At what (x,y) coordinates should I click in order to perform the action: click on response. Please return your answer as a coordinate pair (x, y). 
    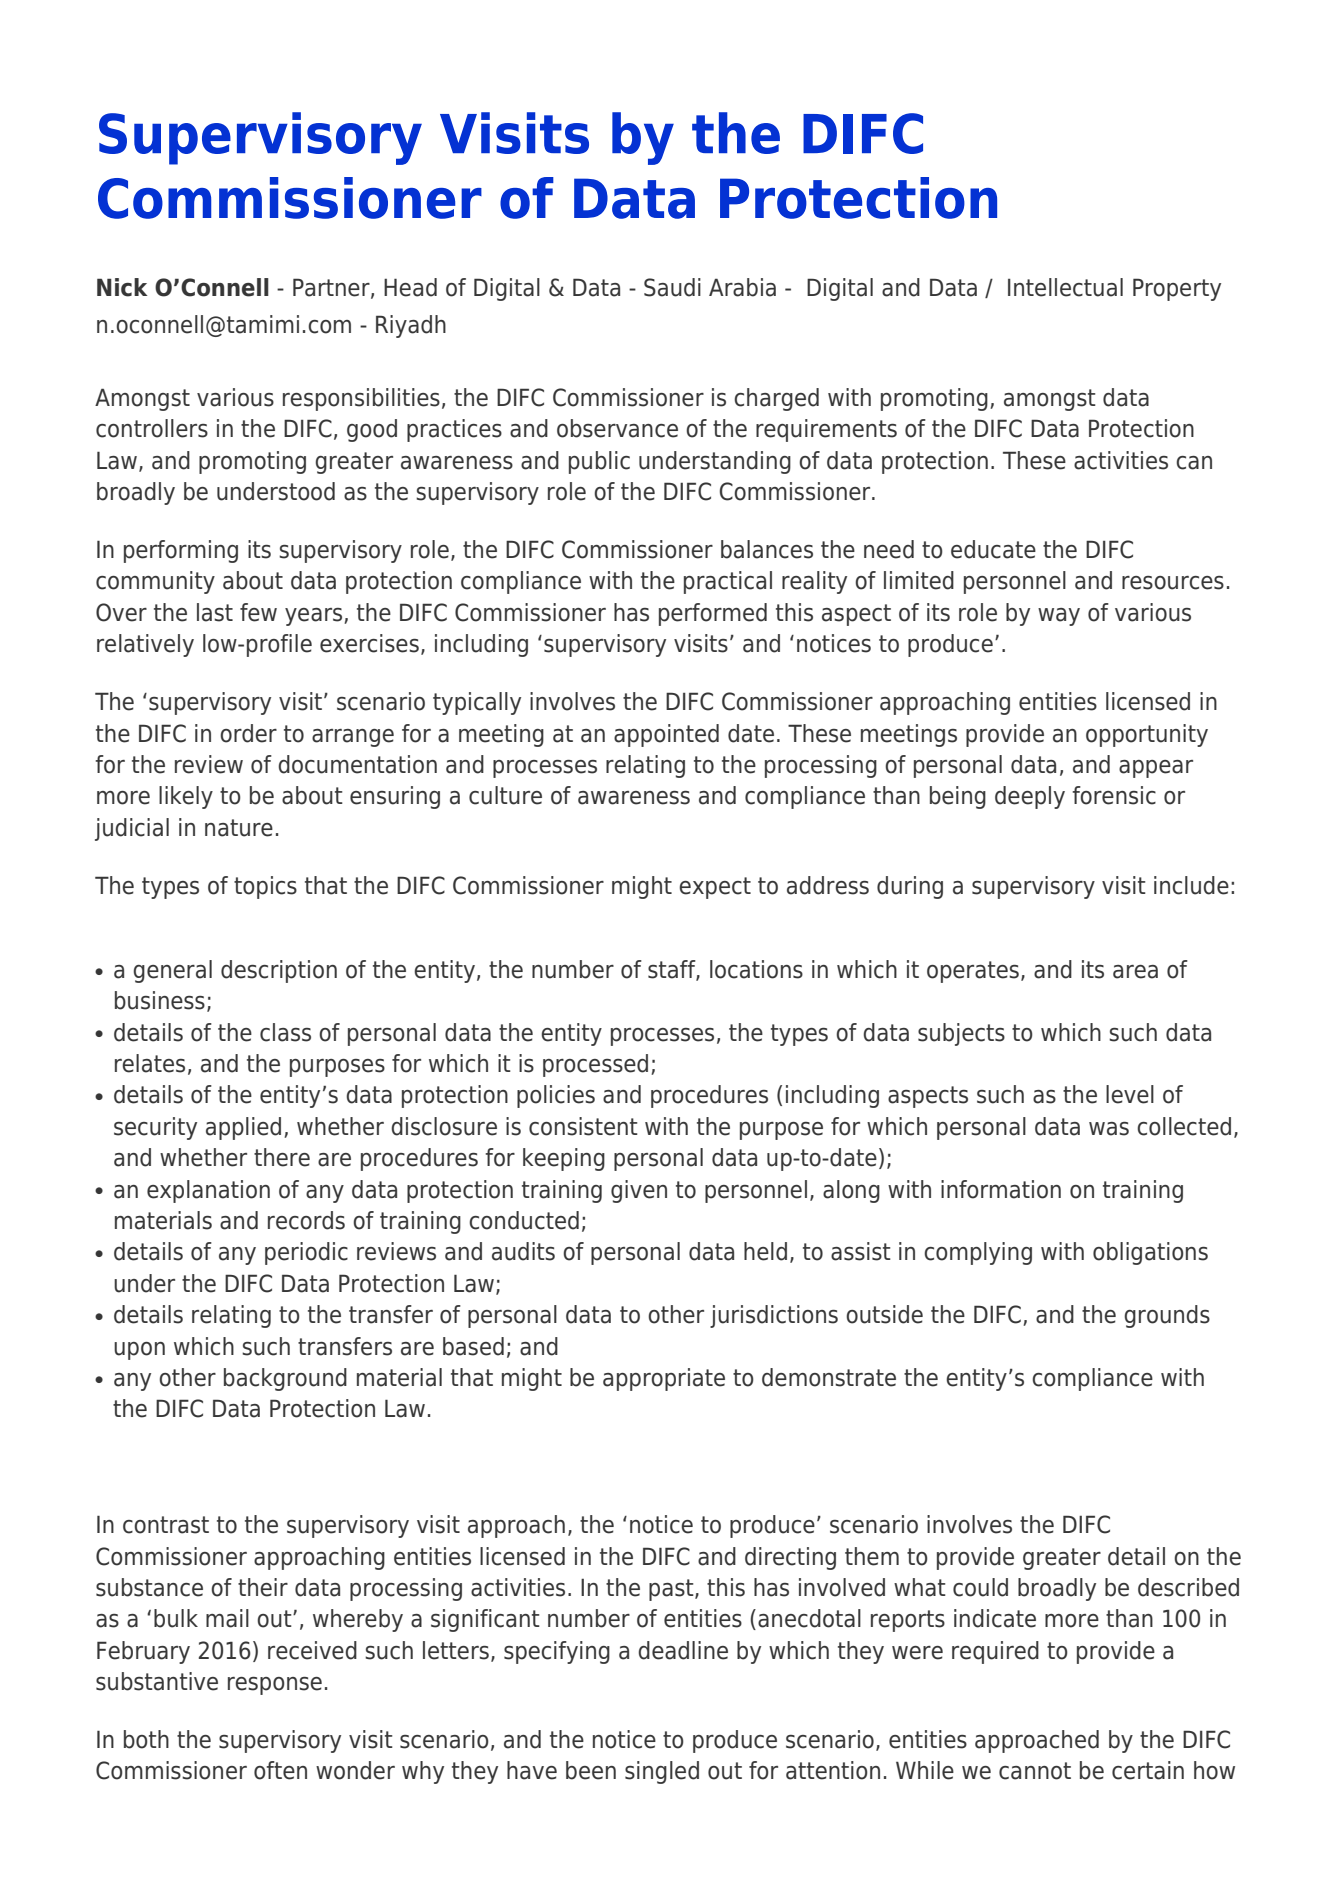
    Looking at the image, I should click on (275, 1686).
